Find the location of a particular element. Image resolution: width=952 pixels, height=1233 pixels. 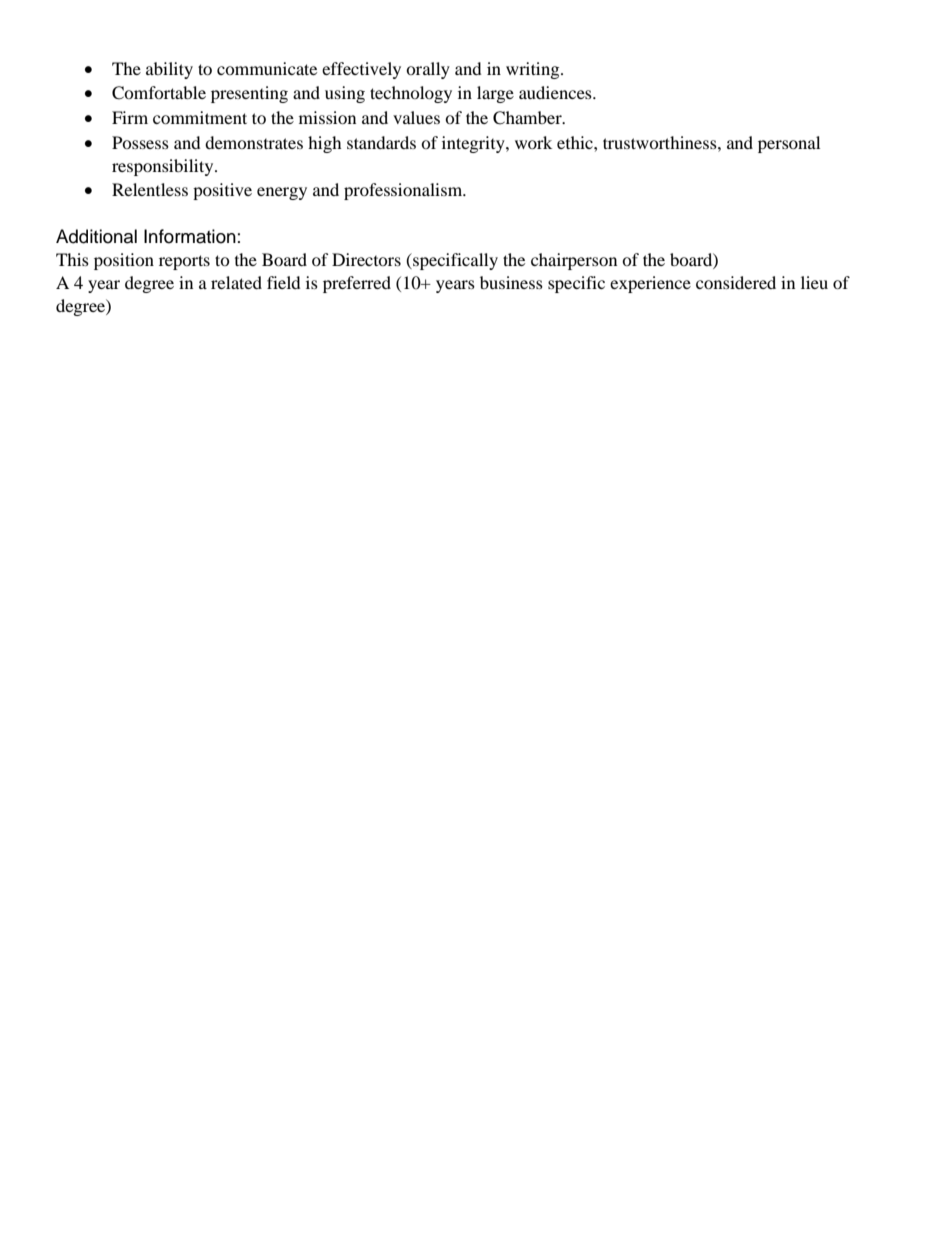

chairperson is located at coordinates (574, 261).
